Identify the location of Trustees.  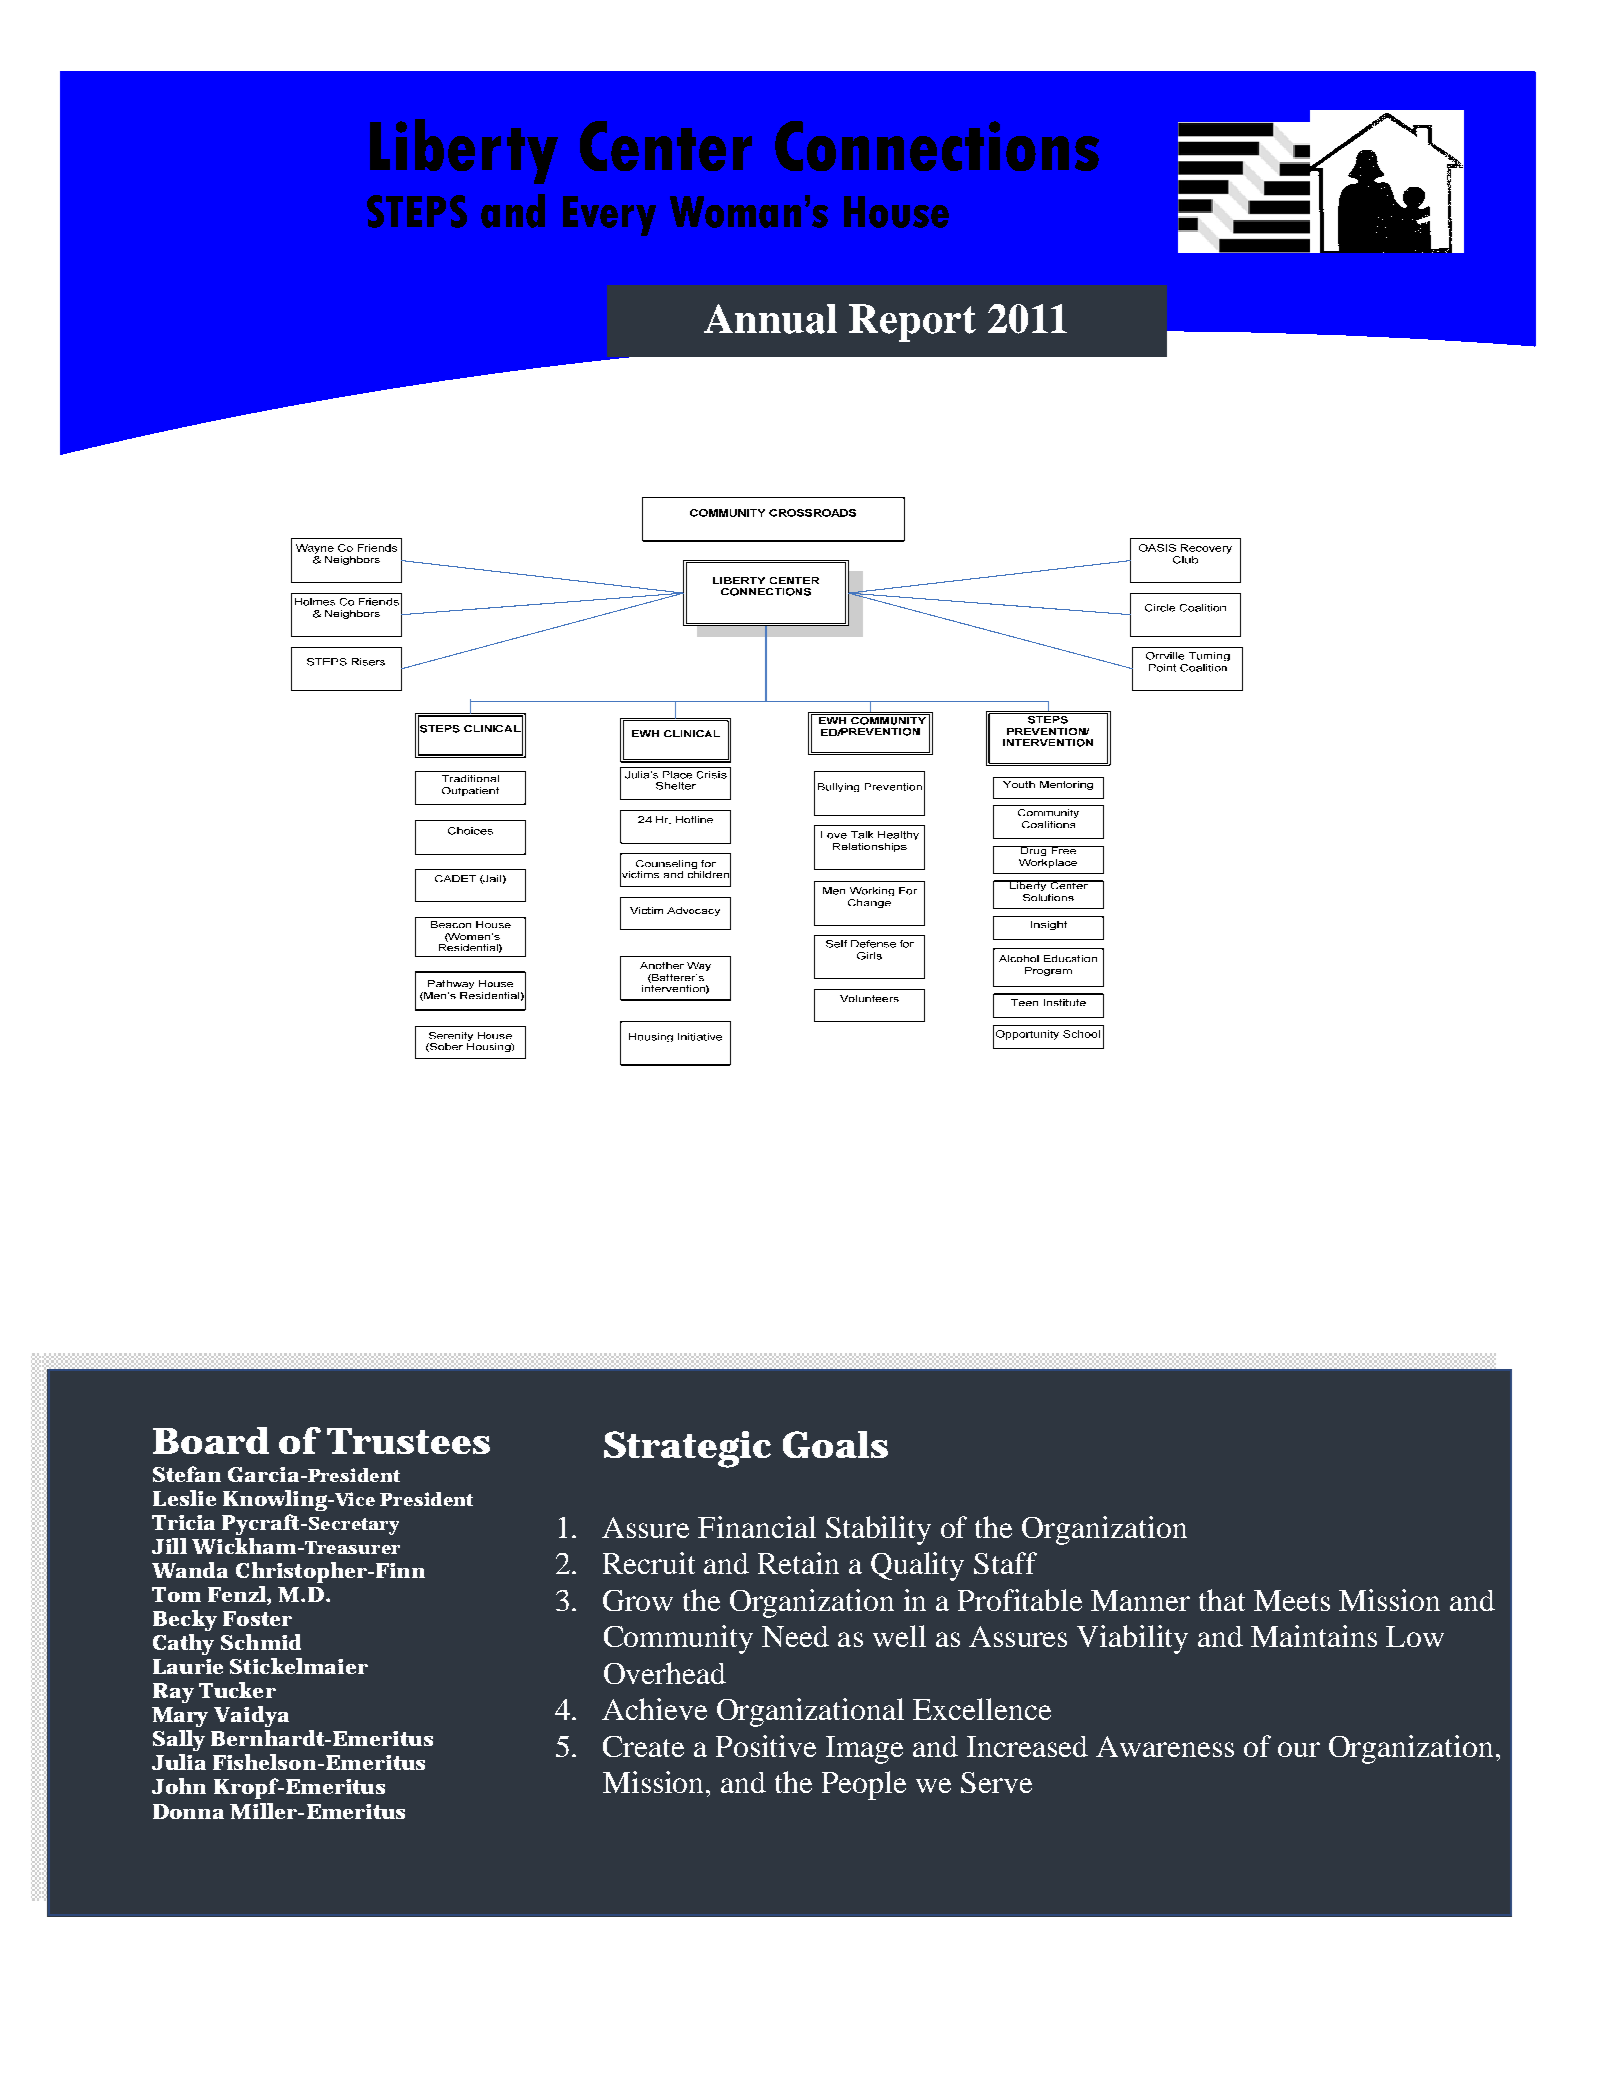
(408, 1441).
